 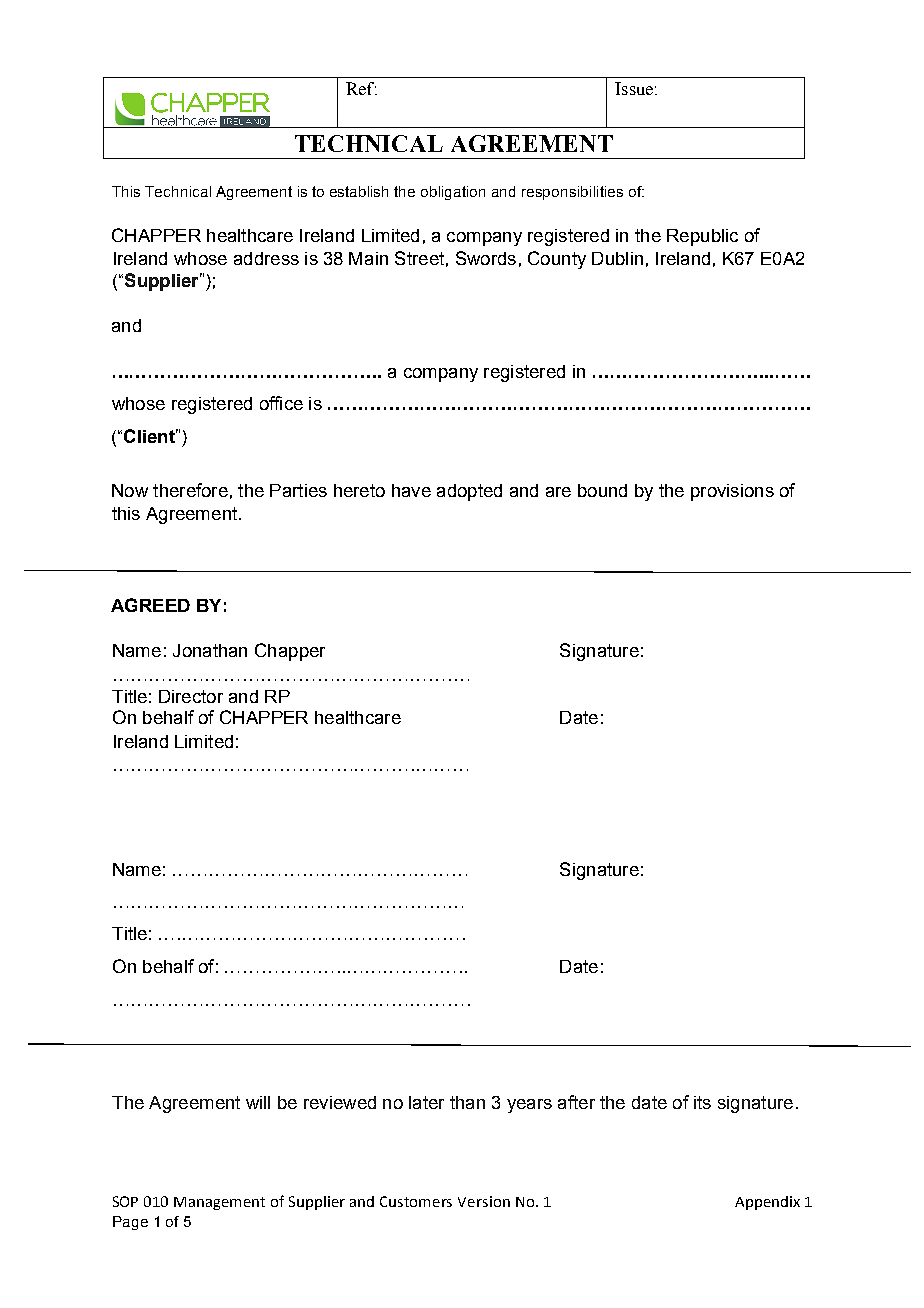 What do you see at coordinates (130, 1223) in the page?
I see `Page` at bounding box center [130, 1223].
